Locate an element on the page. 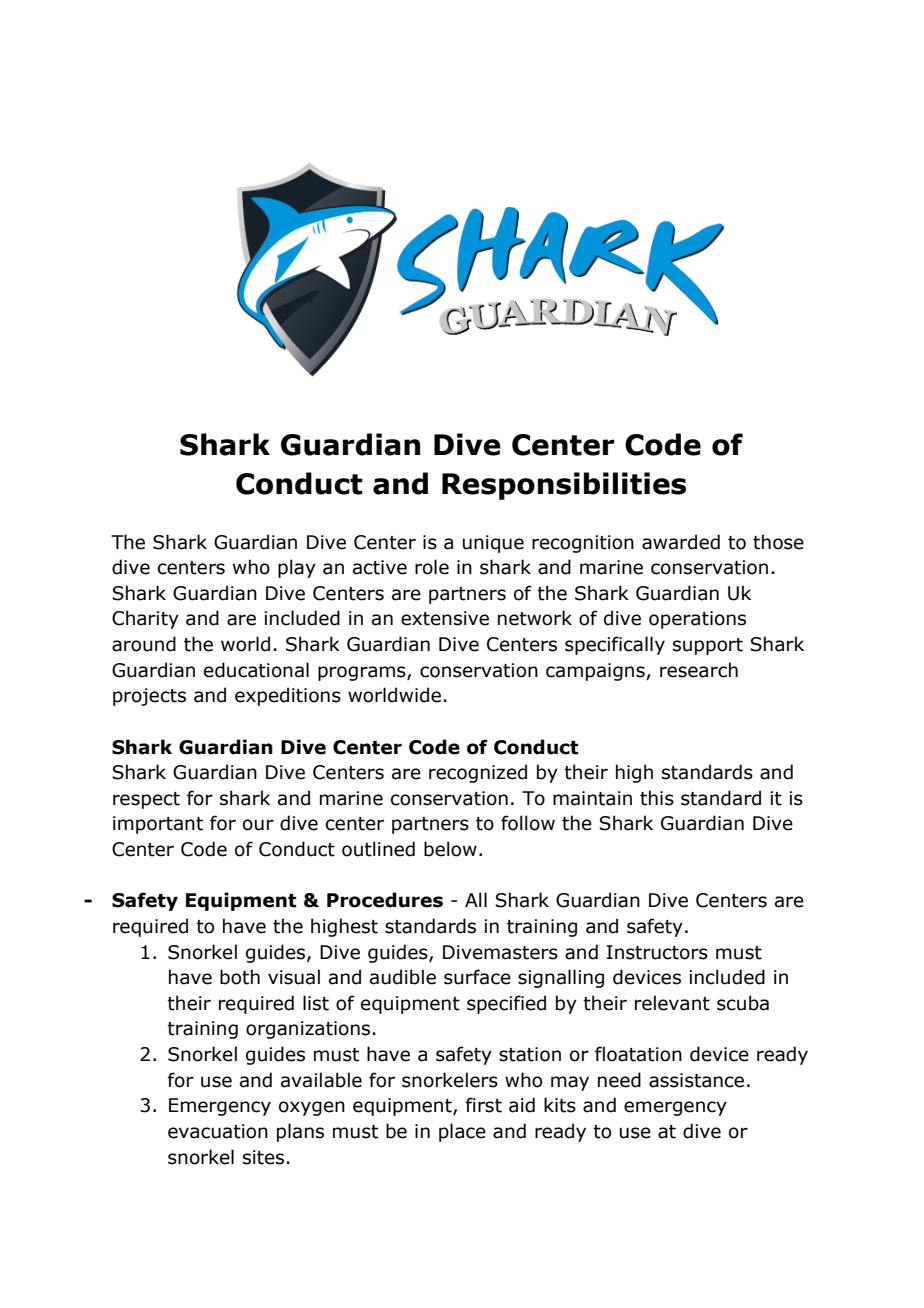 The image size is (924, 1308). awarded is located at coordinates (681, 542).
